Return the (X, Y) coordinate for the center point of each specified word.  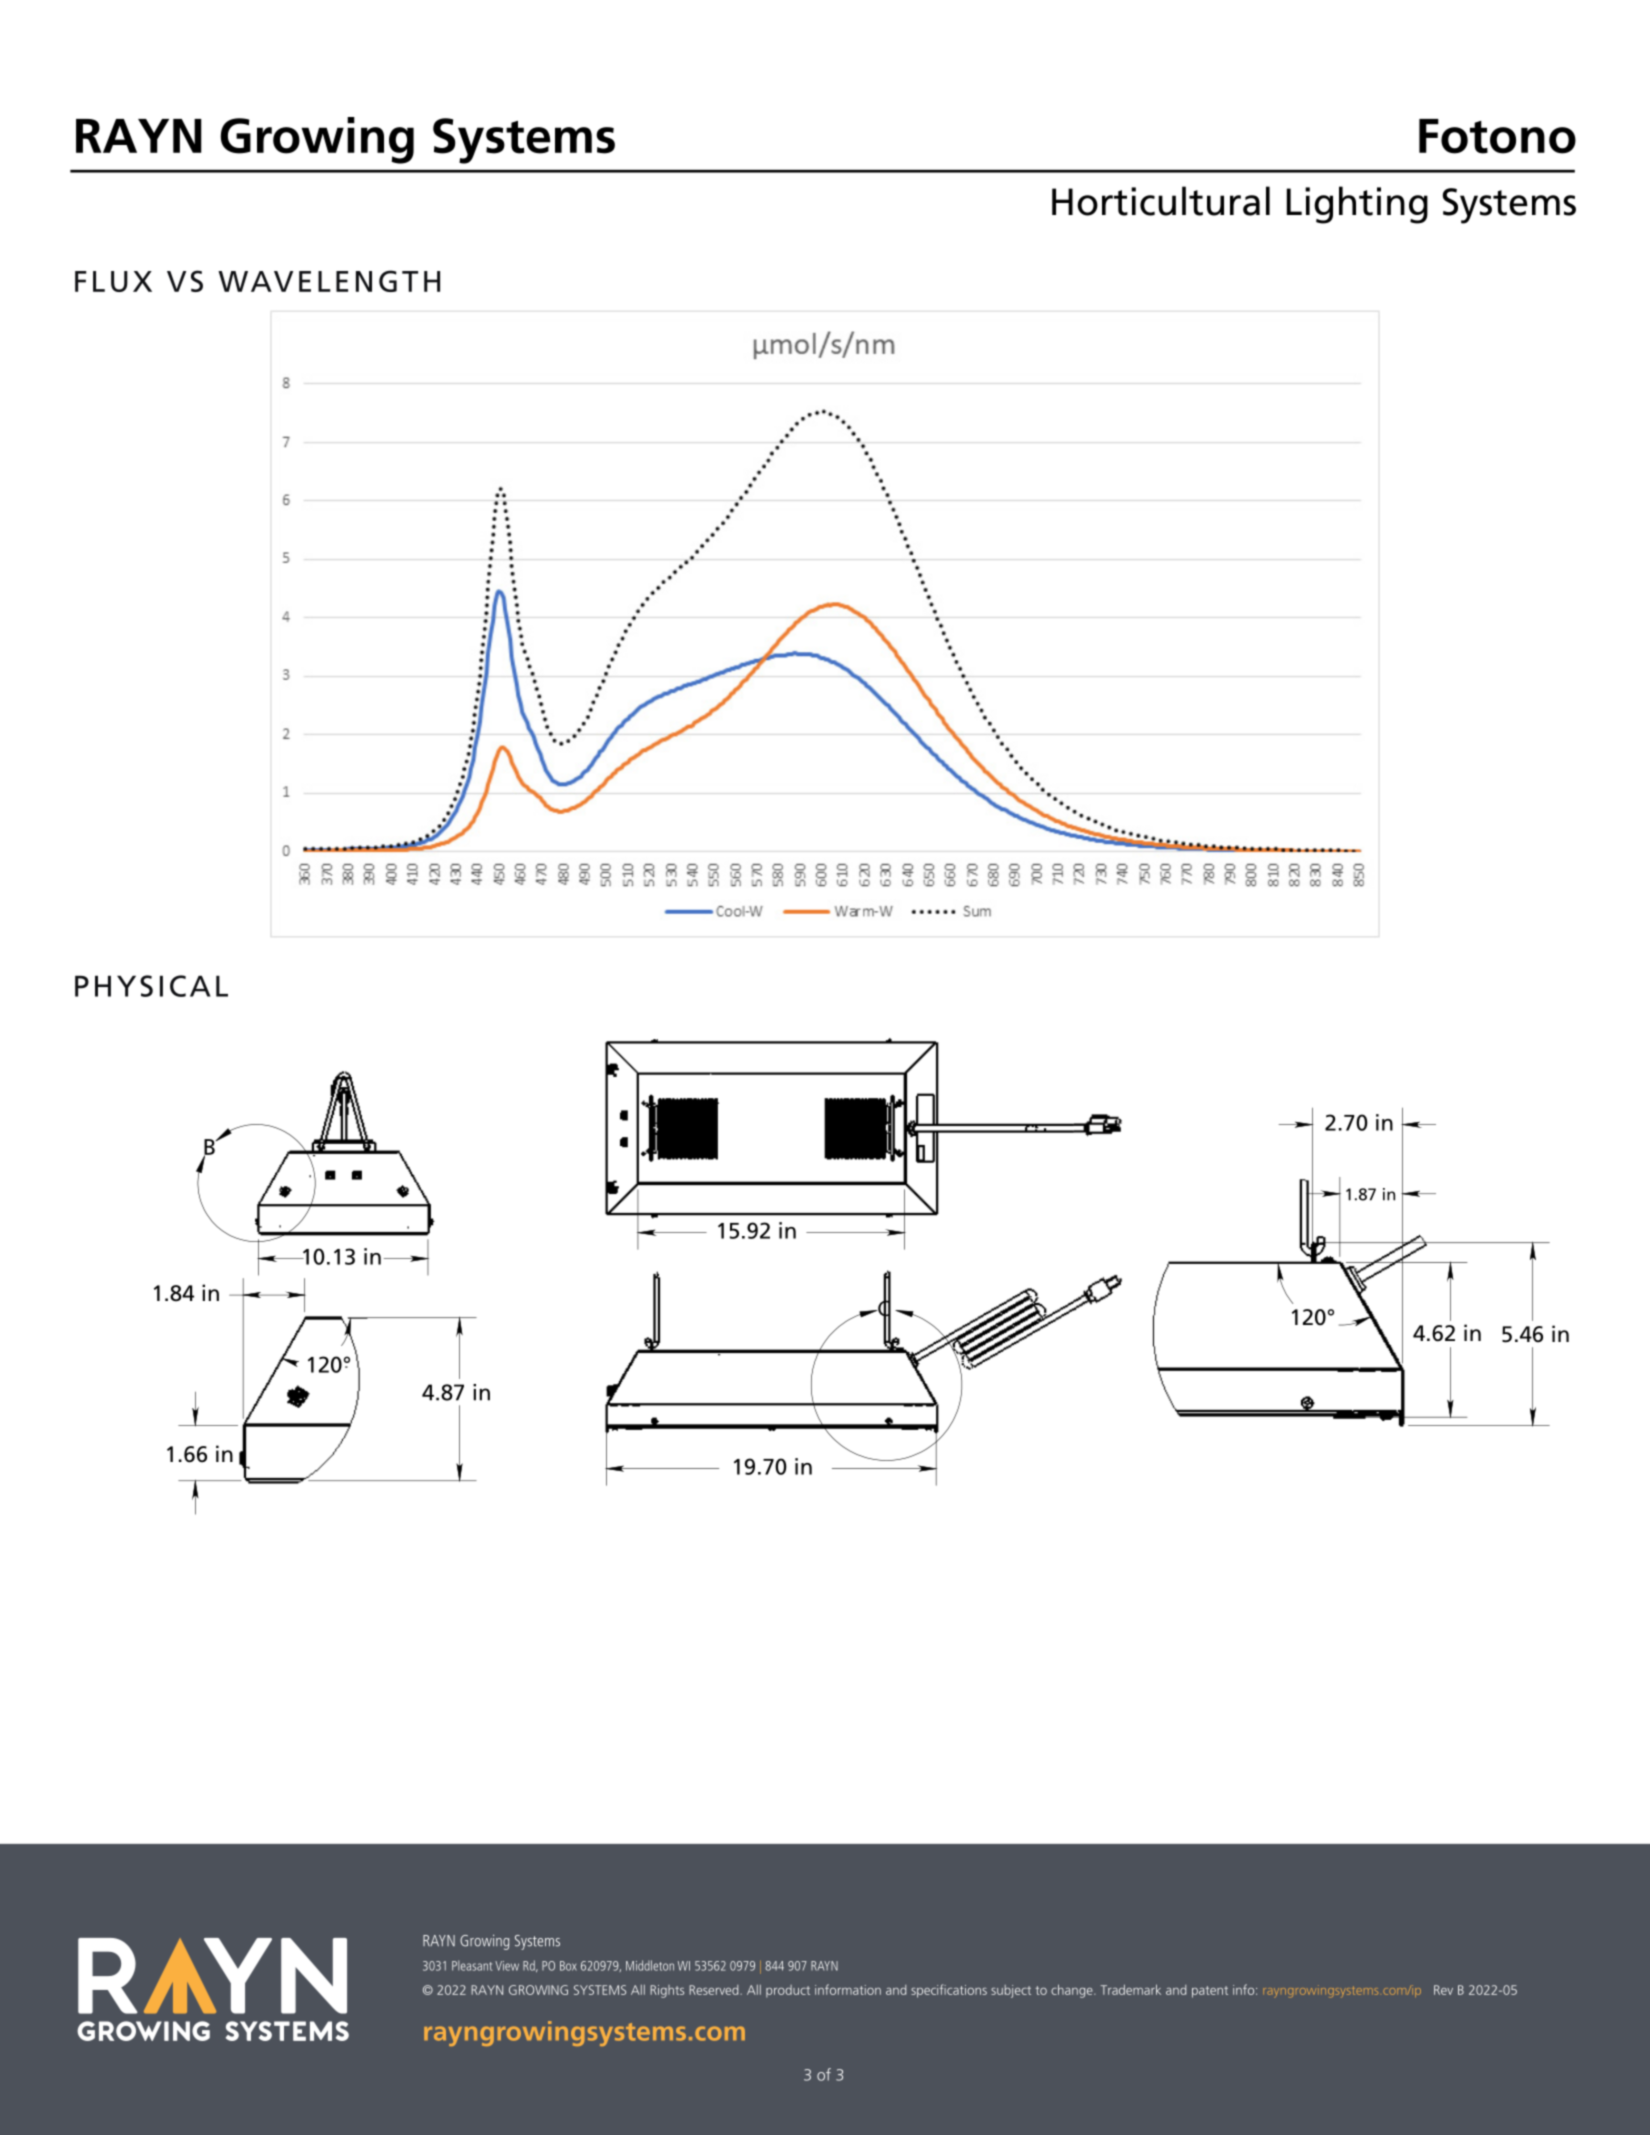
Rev (1443, 1990)
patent (1210, 1992)
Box (568, 1966)
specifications (949, 1991)
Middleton (650, 1965)
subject (1011, 1991)
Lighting (1357, 205)
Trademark (1131, 1989)
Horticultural (1161, 201)
